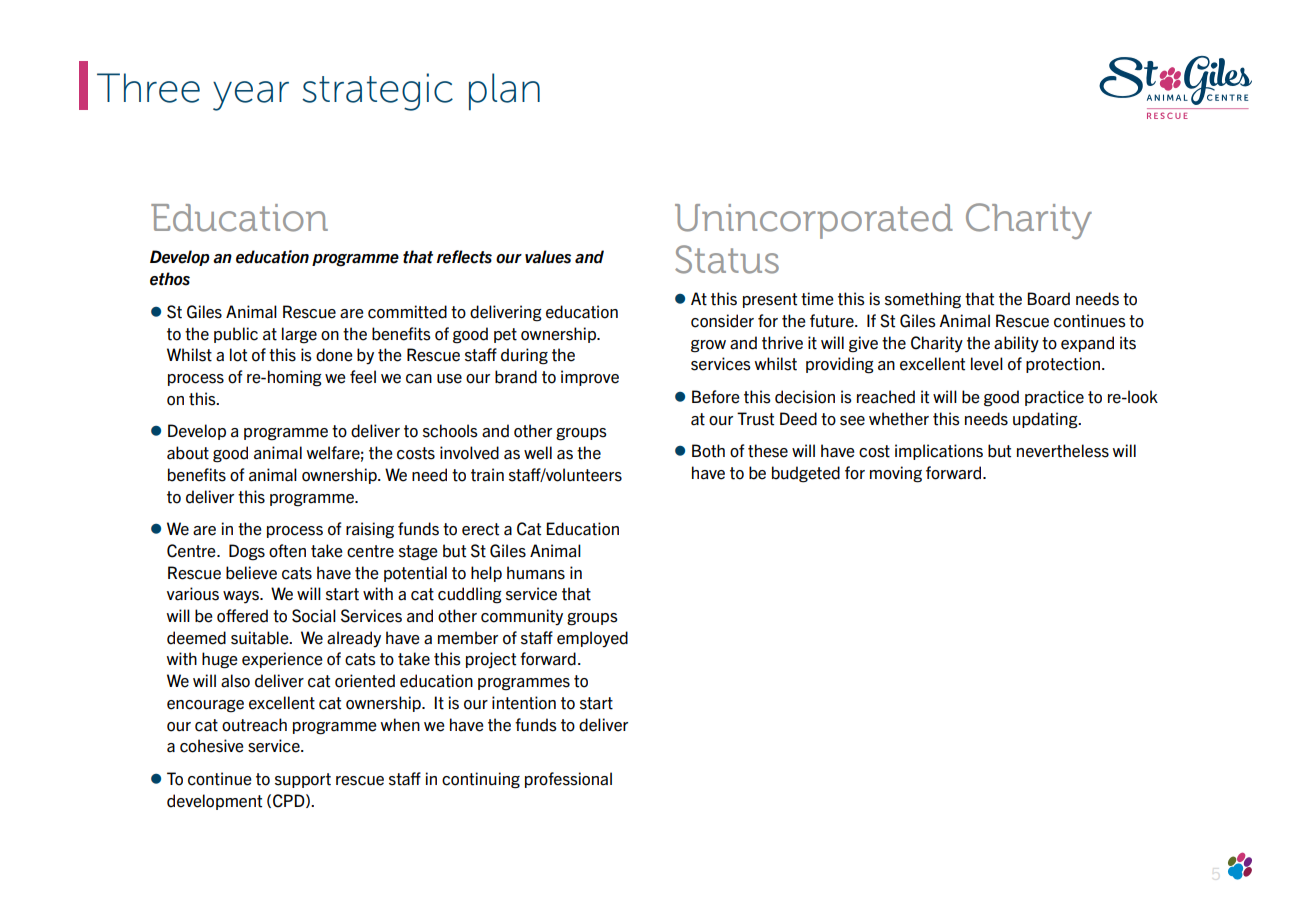  Describe the element at coordinates (722, 321) in the screenshot. I see `consider` at that location.
